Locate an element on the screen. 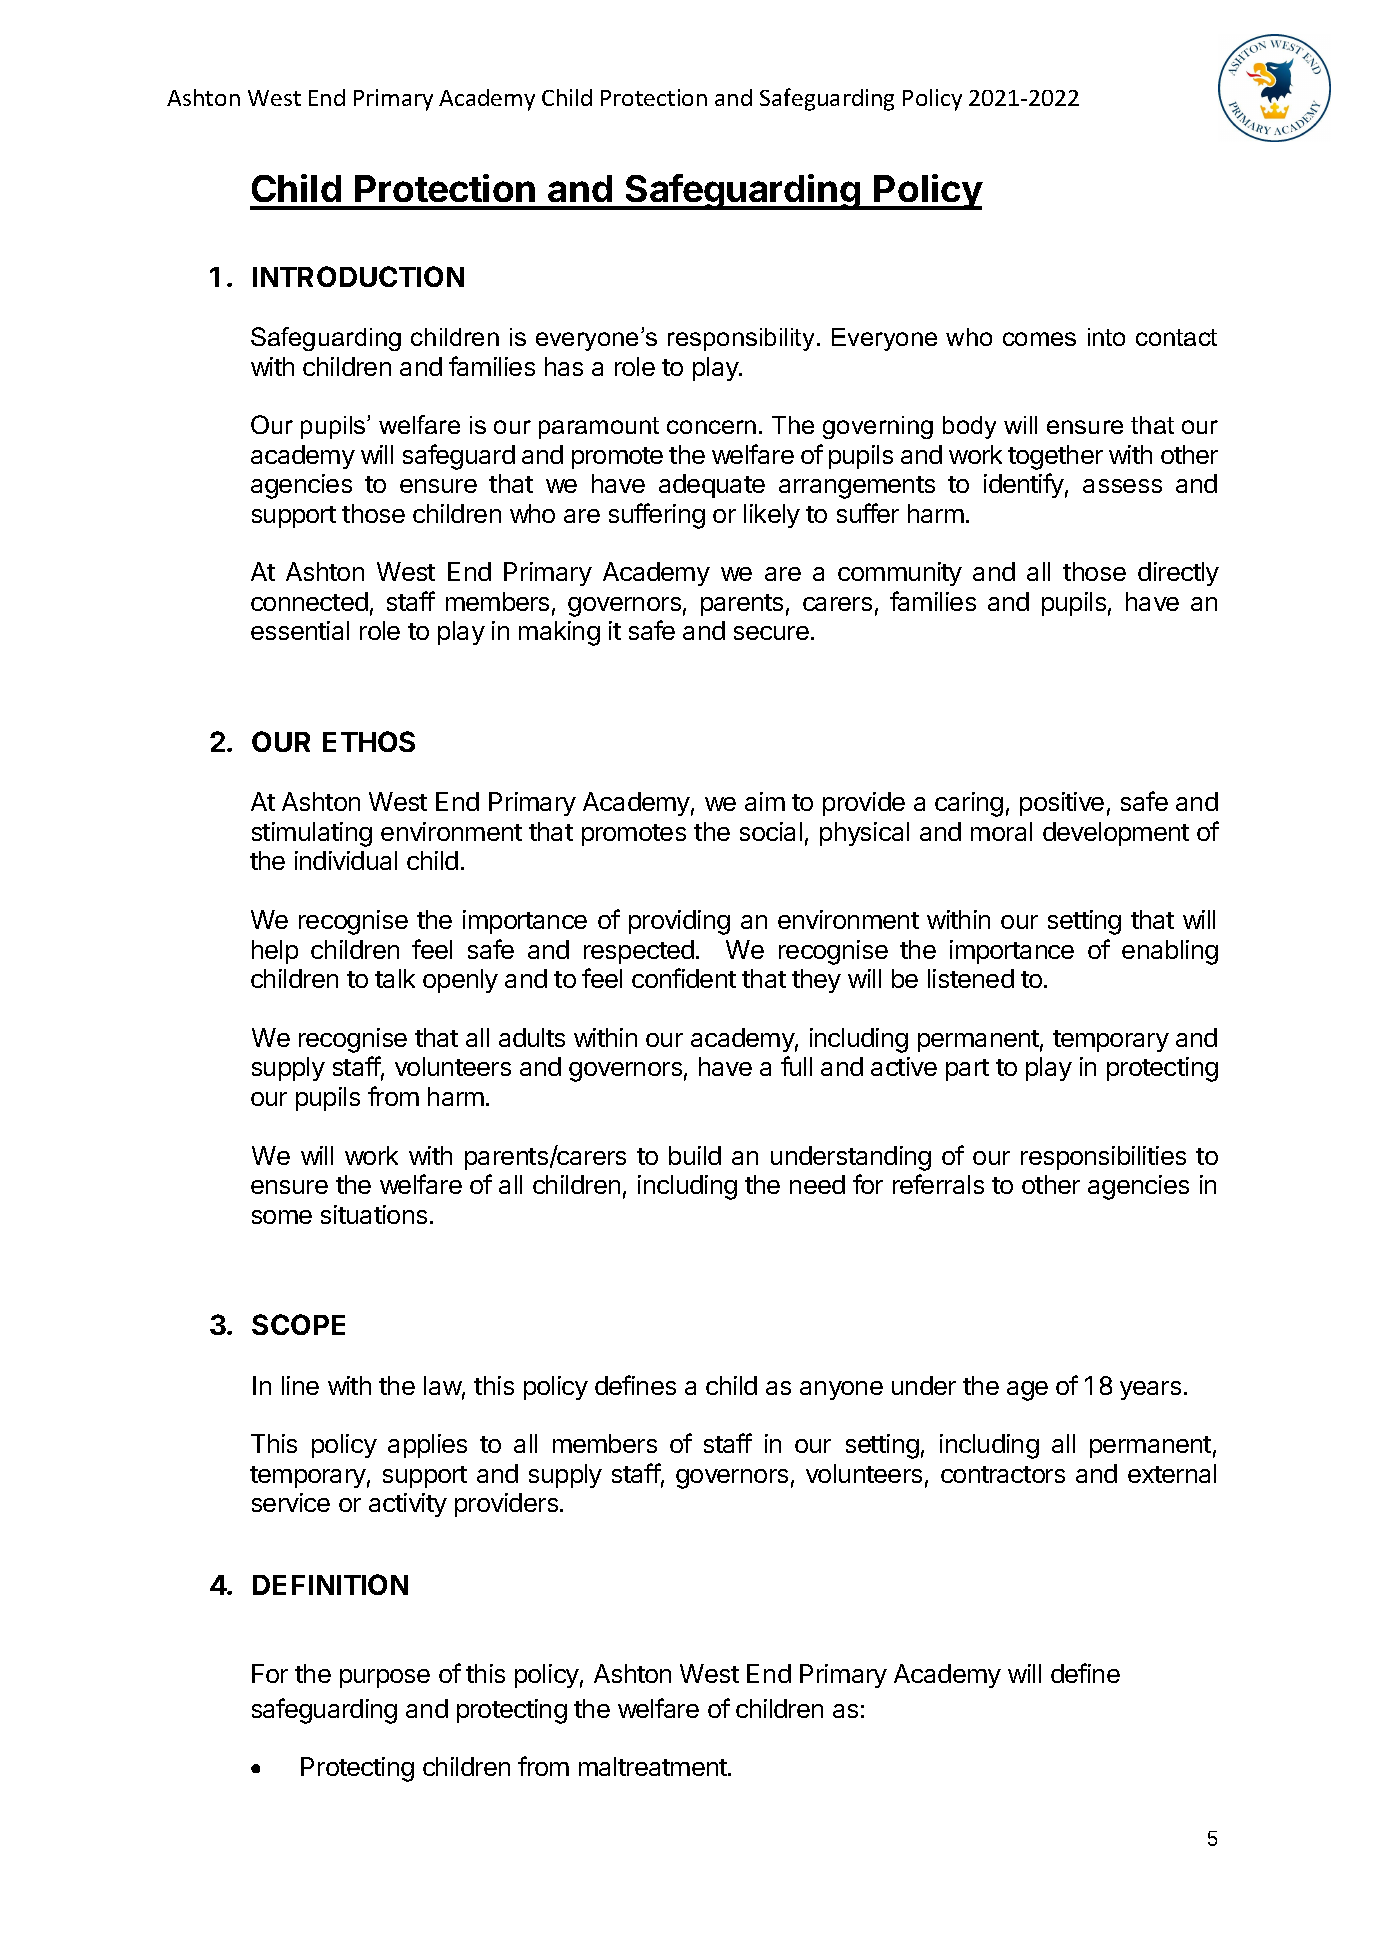 Image resolution: width=1386 pixels, height=1960 pixels. responsibility is located at coordinates (741, 339).
